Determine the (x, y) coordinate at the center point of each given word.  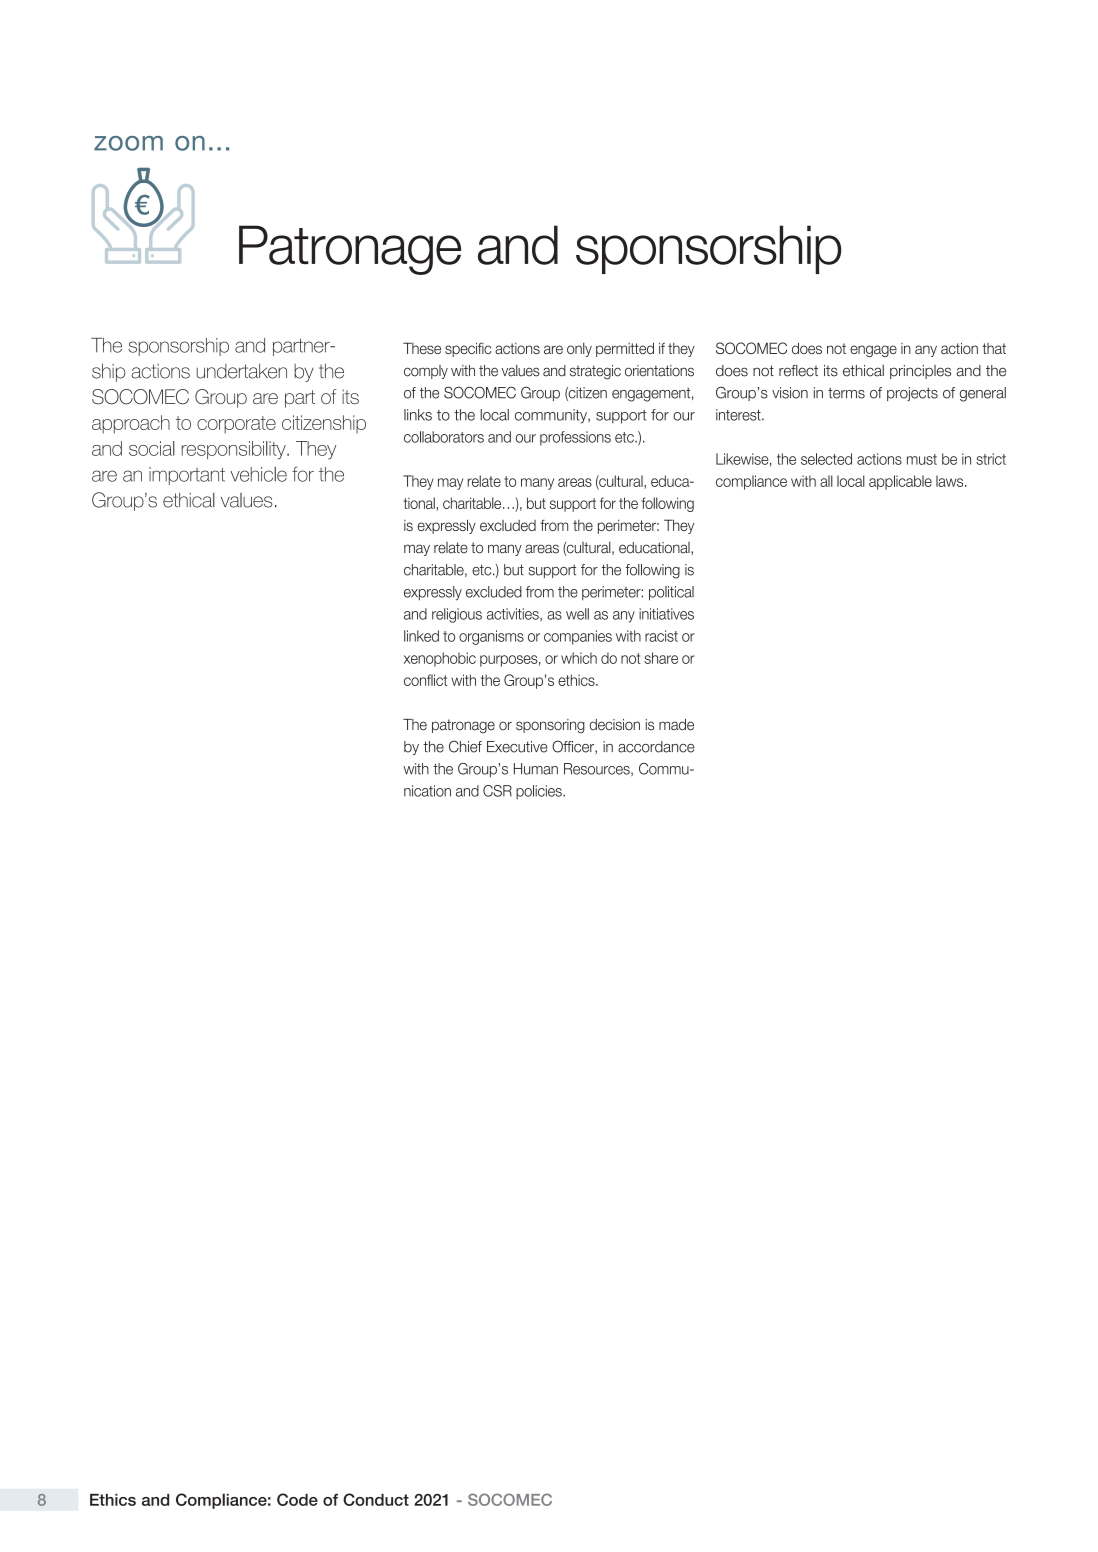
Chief (465, 746)
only (579, 350)
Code (297, 1499)
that (994, 348)
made (676, 725)
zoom (128, 143)
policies (540, 792)
